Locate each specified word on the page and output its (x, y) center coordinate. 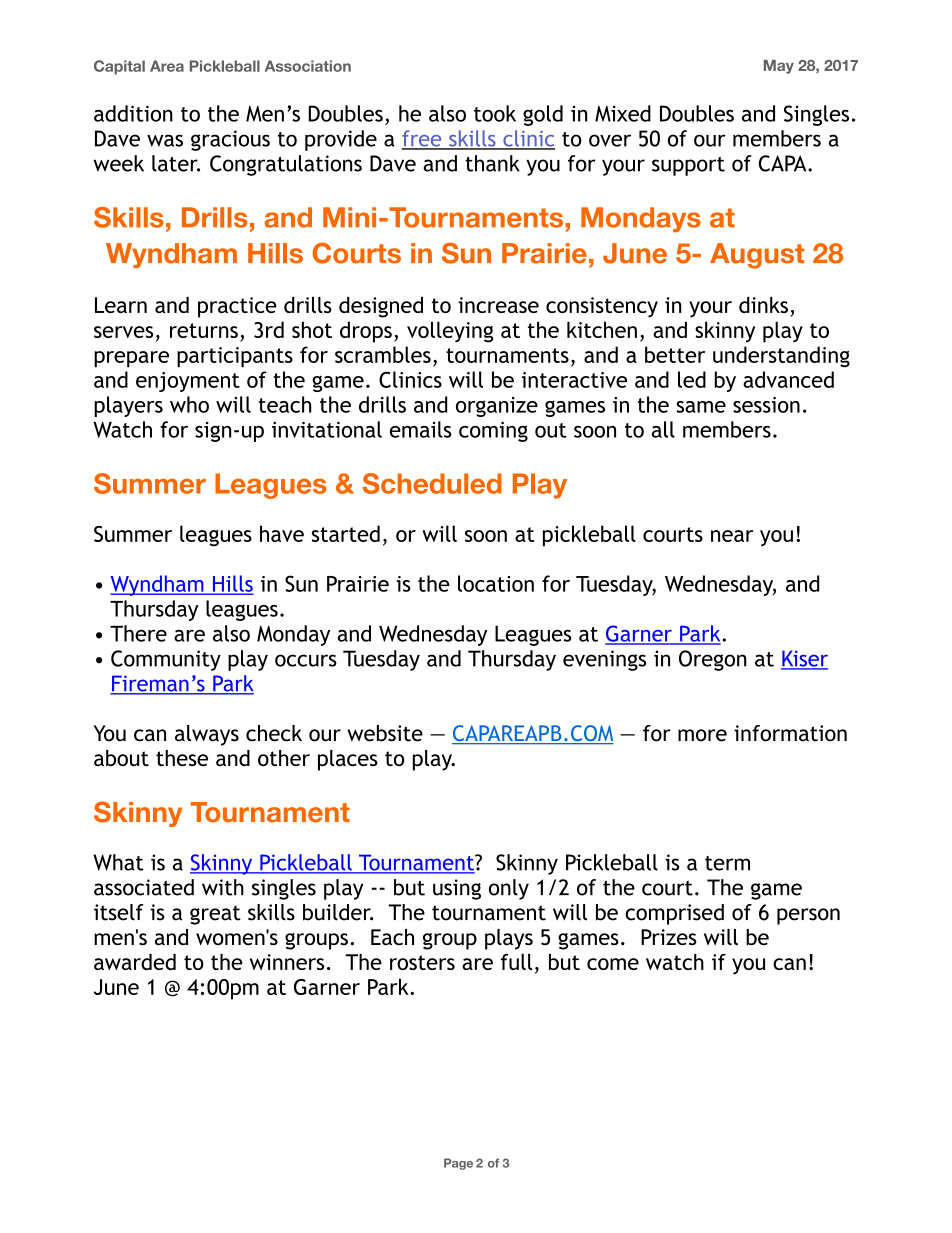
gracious (230, 140)
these (182, 758)
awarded (135, 962)
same (701, 407)
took (495, 113)
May (779, 67)
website (385, 733)
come (613, 964)
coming (493, 431)
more (702, 735)
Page (458, 1164)
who (189, 404)
